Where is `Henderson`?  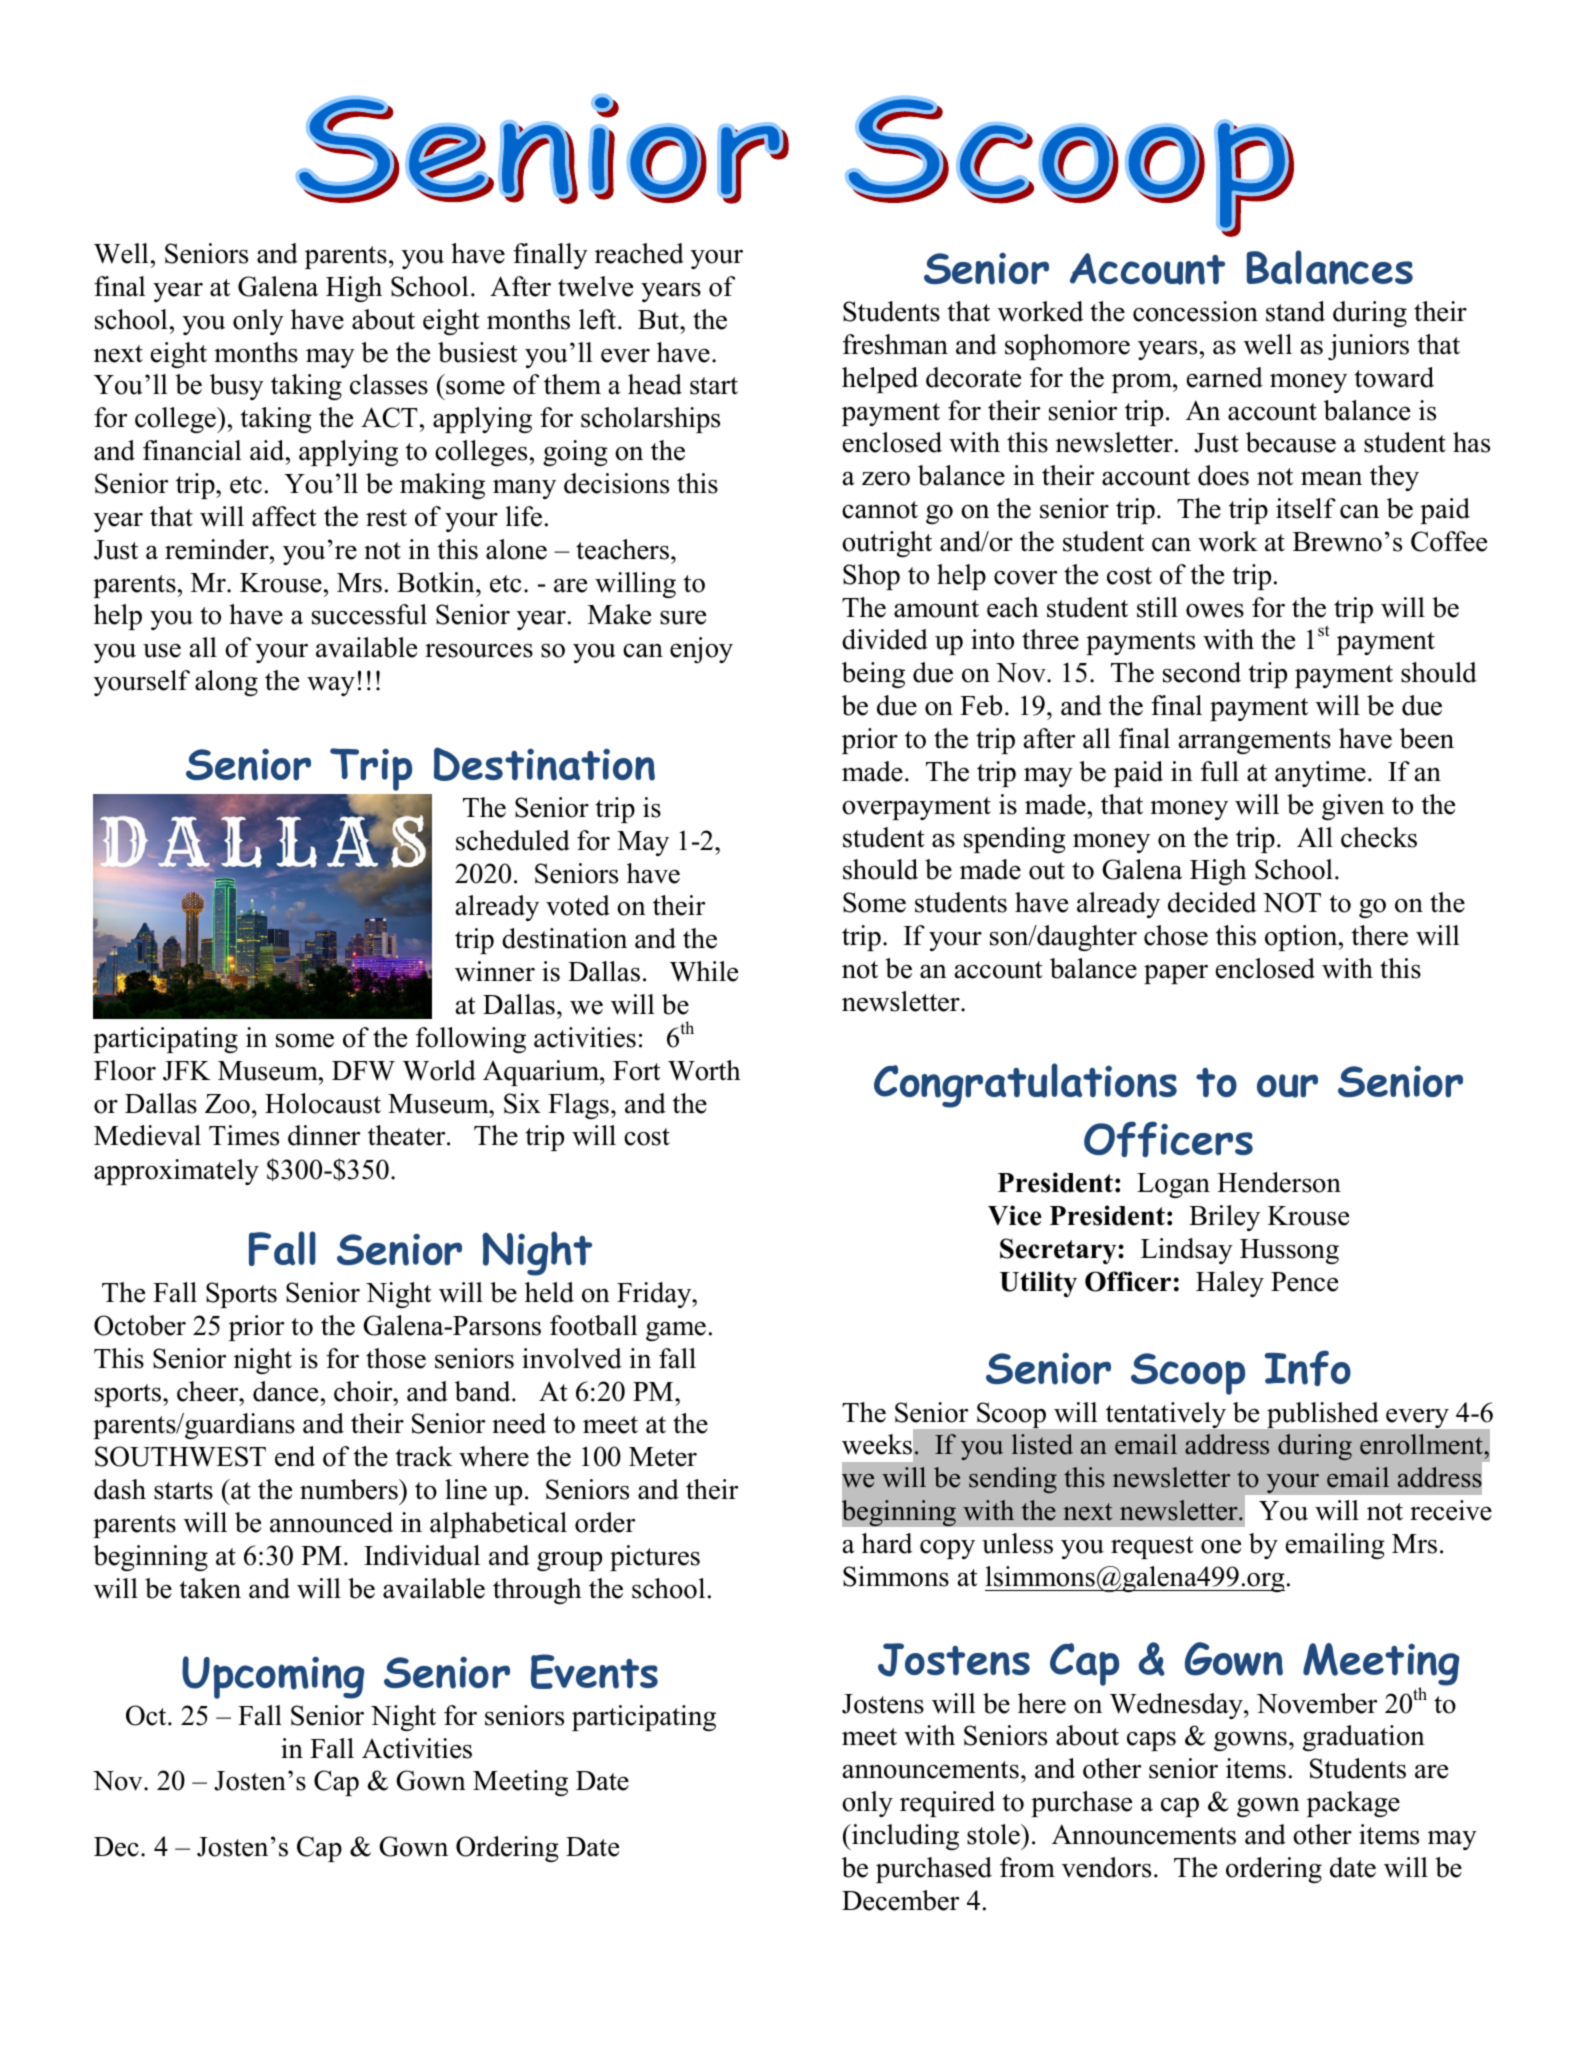 Henderson is located at coordinates (1279, 1182).
